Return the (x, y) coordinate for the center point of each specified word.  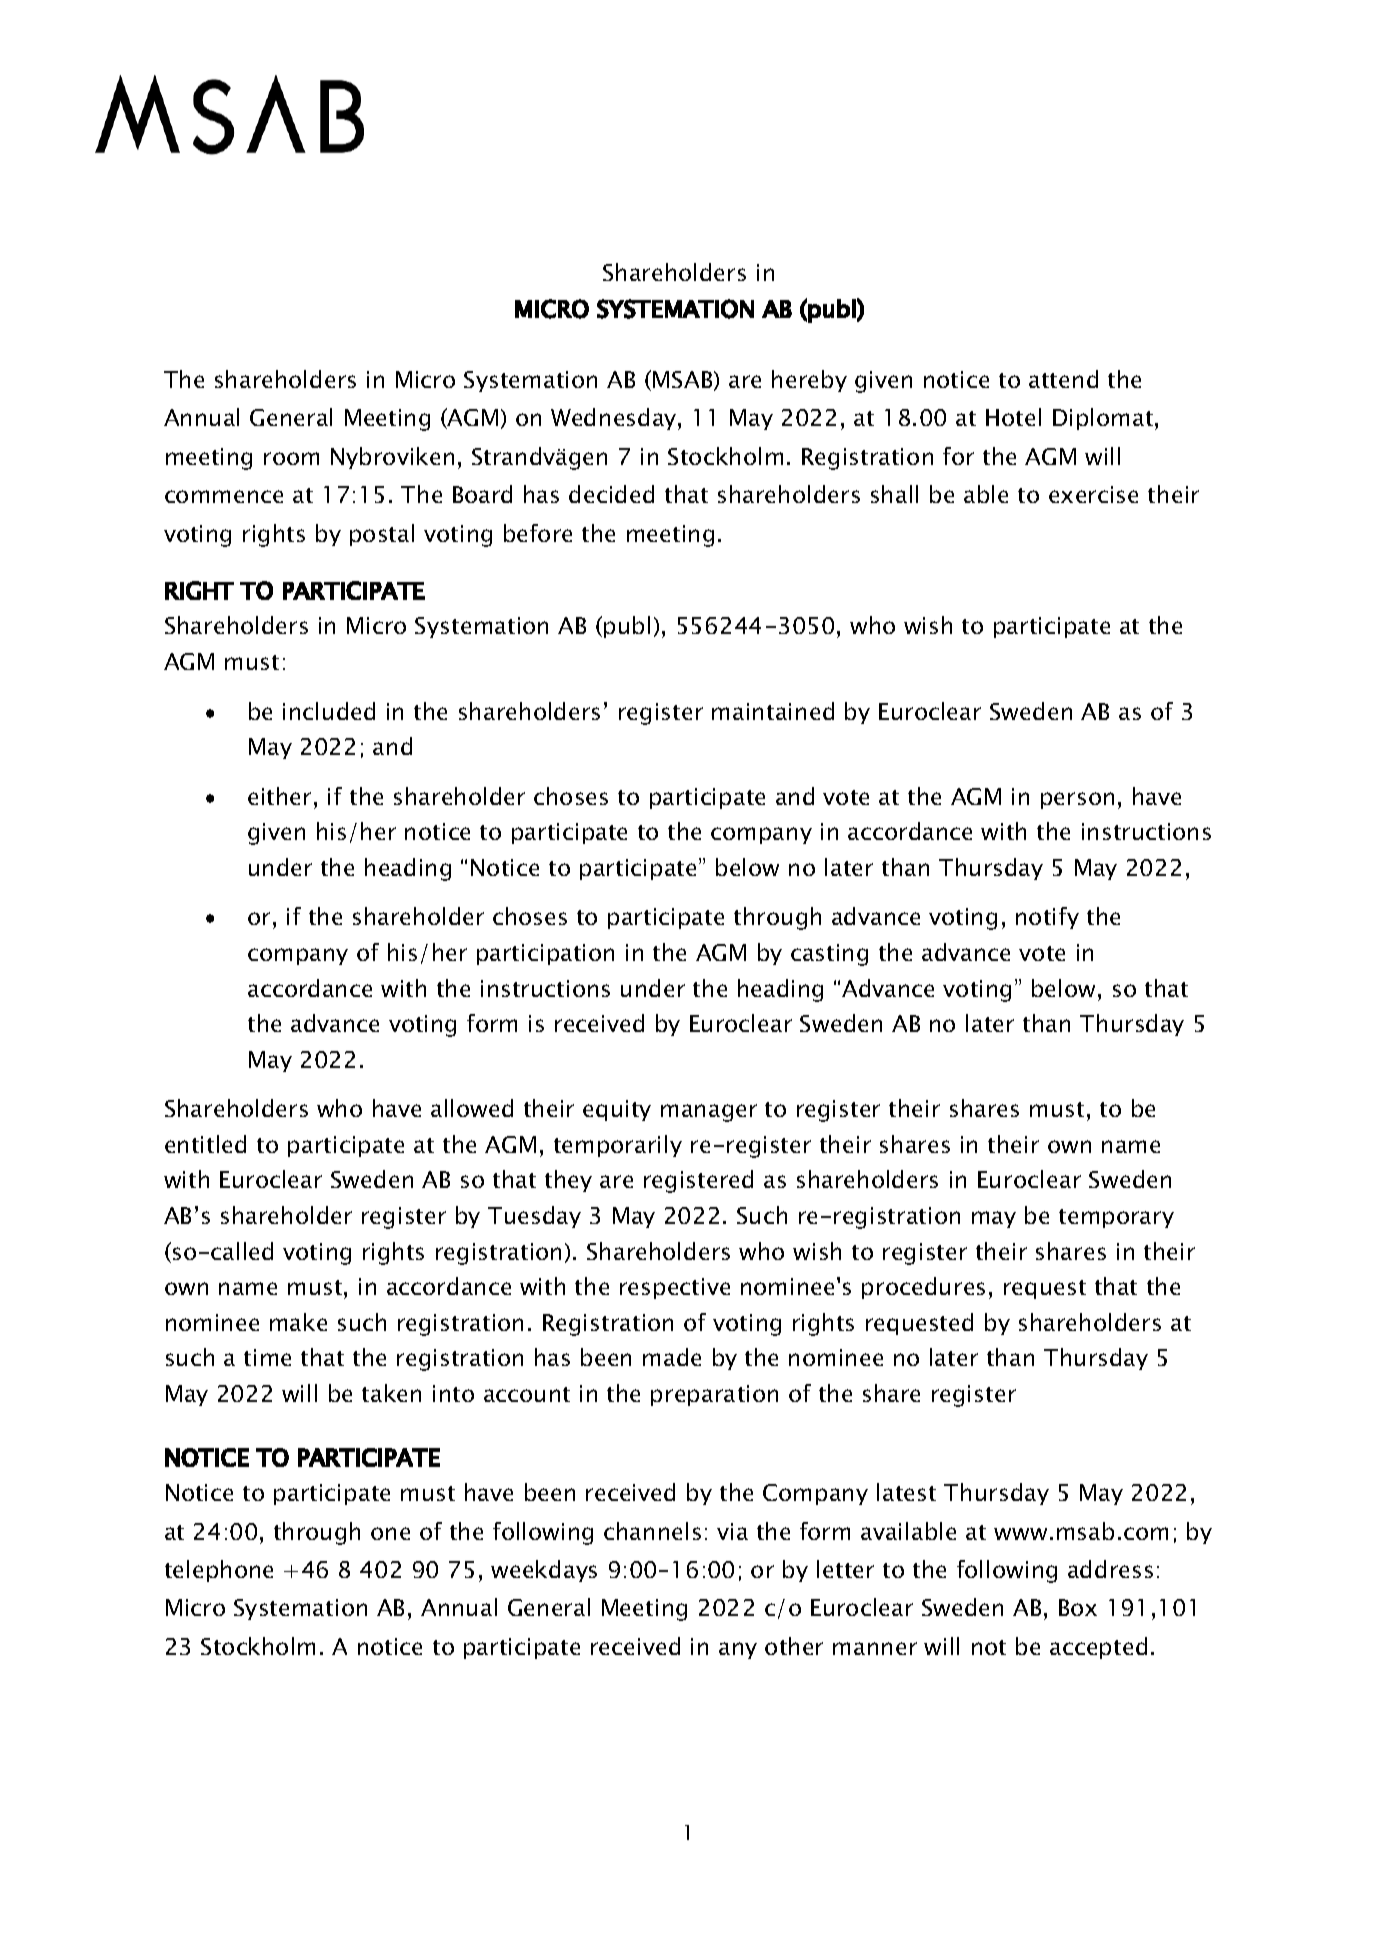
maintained (773, 711)
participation (545, 954)
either (279, 796)
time (267, 1357)
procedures (923, 1288)
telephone (219, 1571)
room (291, 458)
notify (1047, 918)
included (329, 711)
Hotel (1013, 417)
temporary (1116, 1218)
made (672, 1357)
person (1077, 800)
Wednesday (615, 419)
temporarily (618, 1146)
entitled (205, 1144)
